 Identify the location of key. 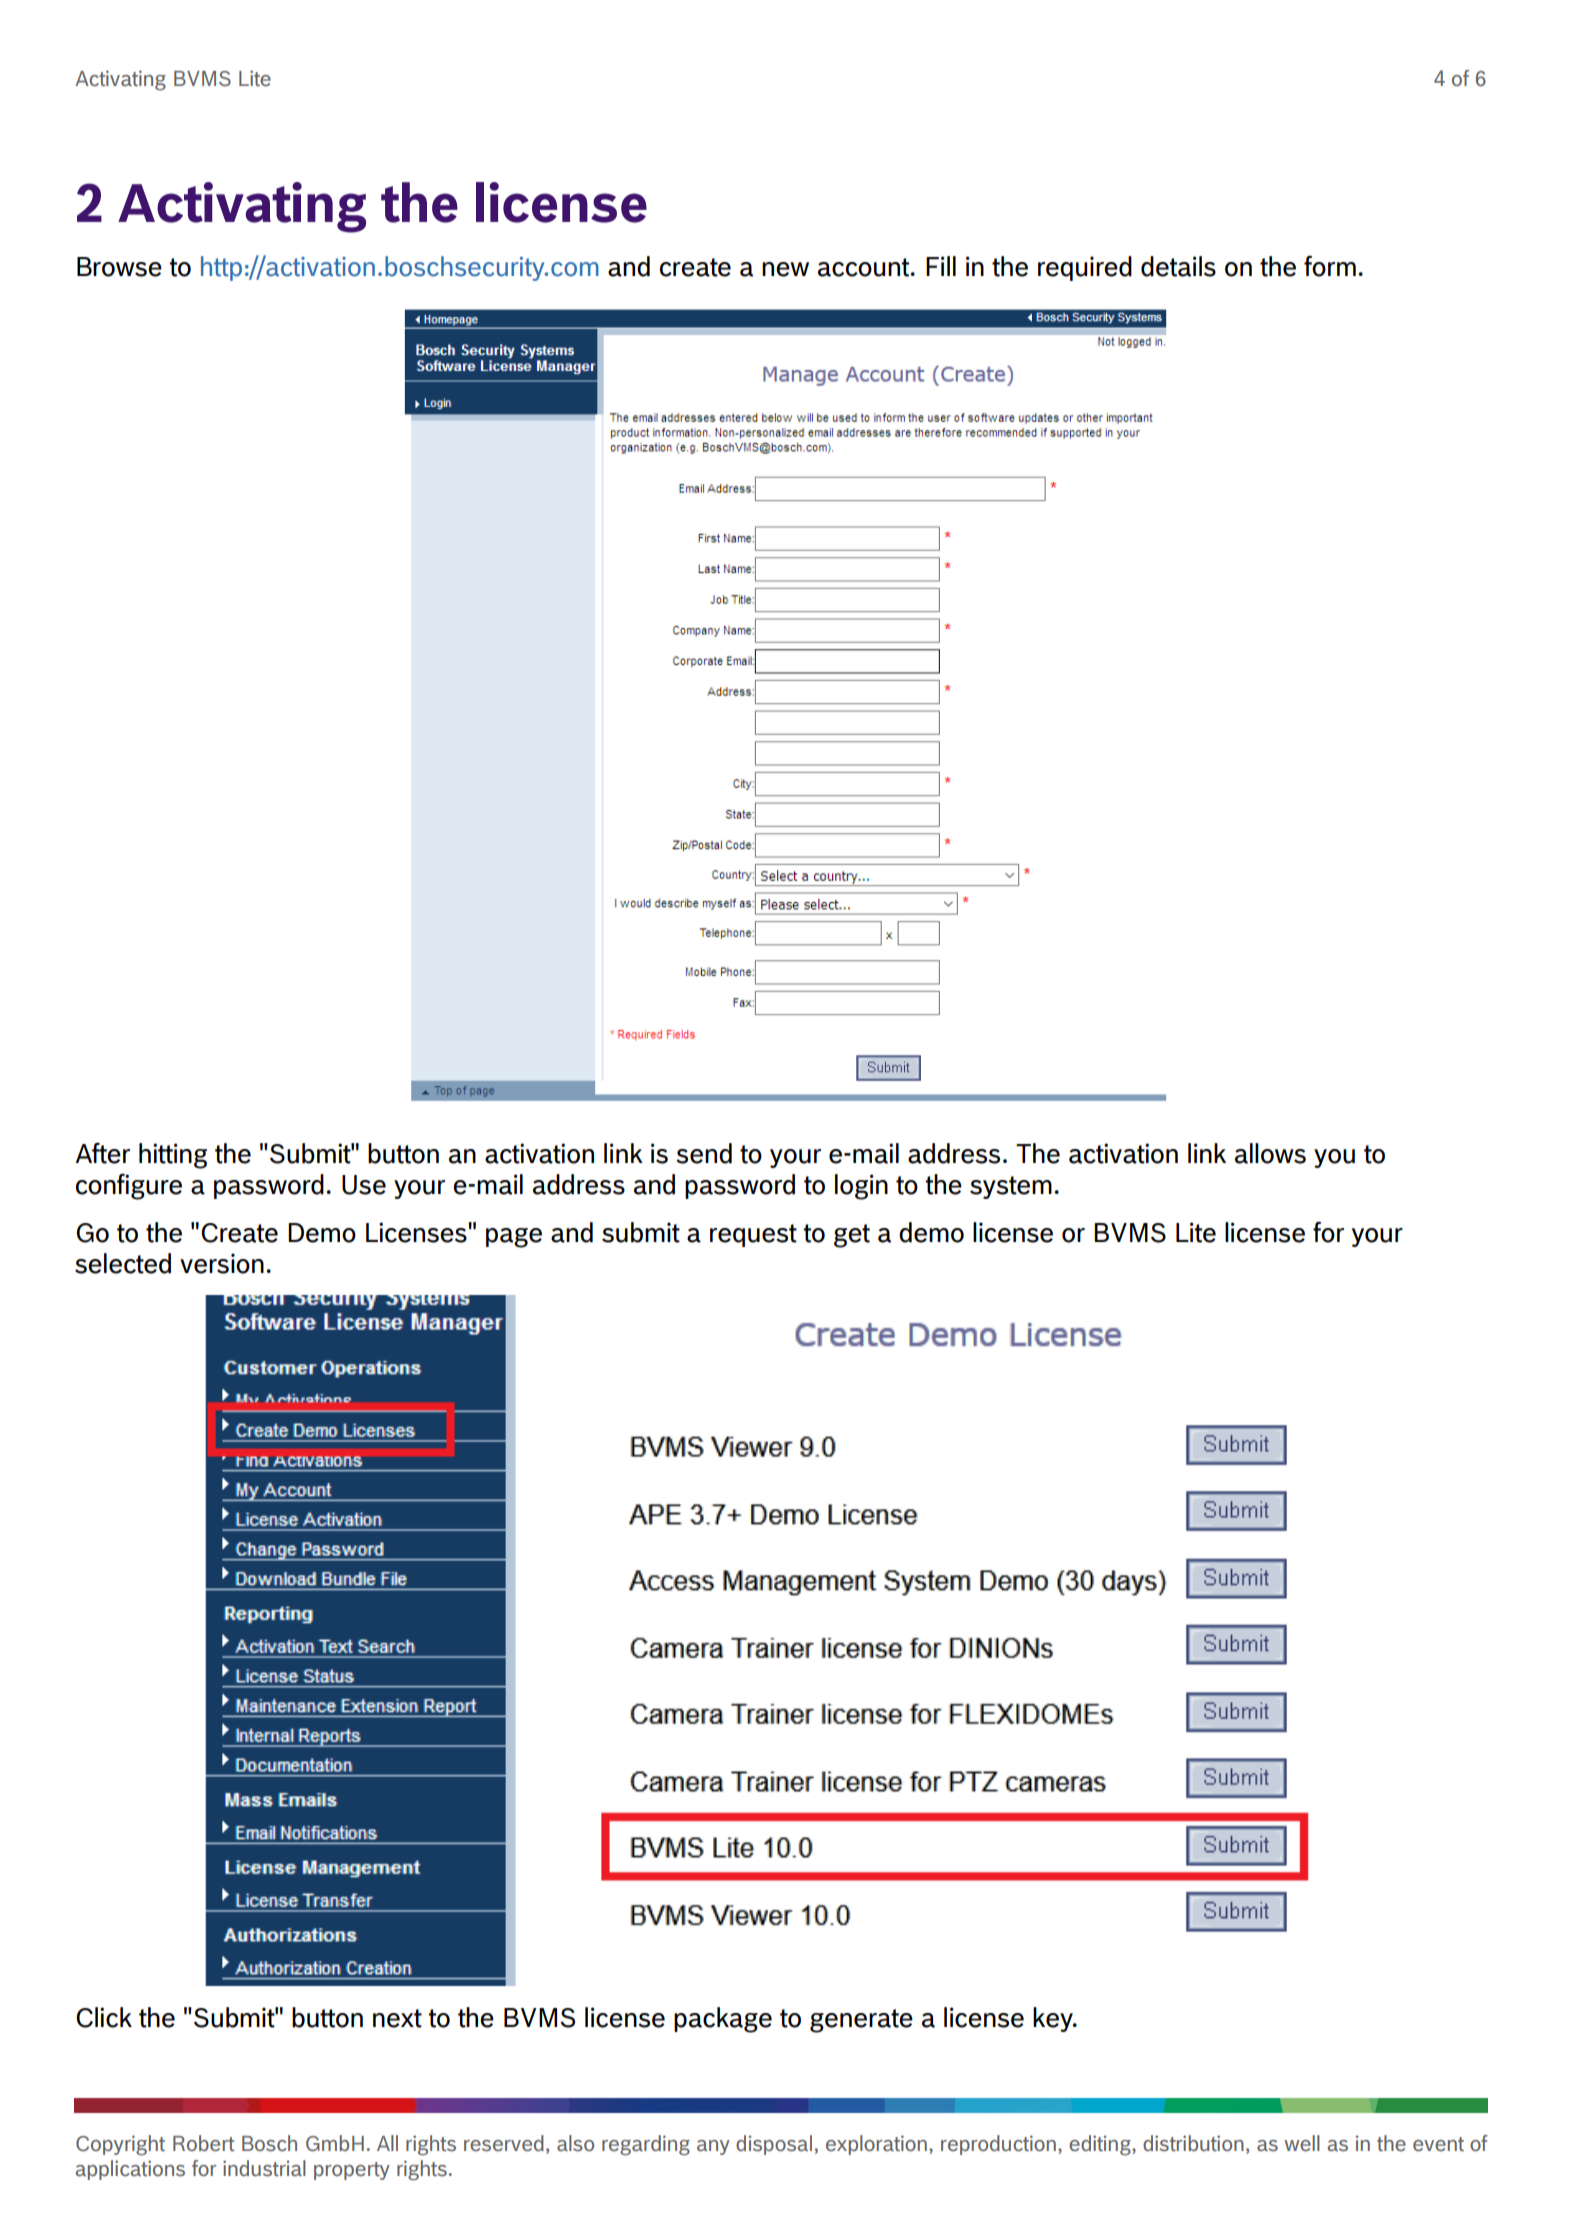
(1054, 2019).
